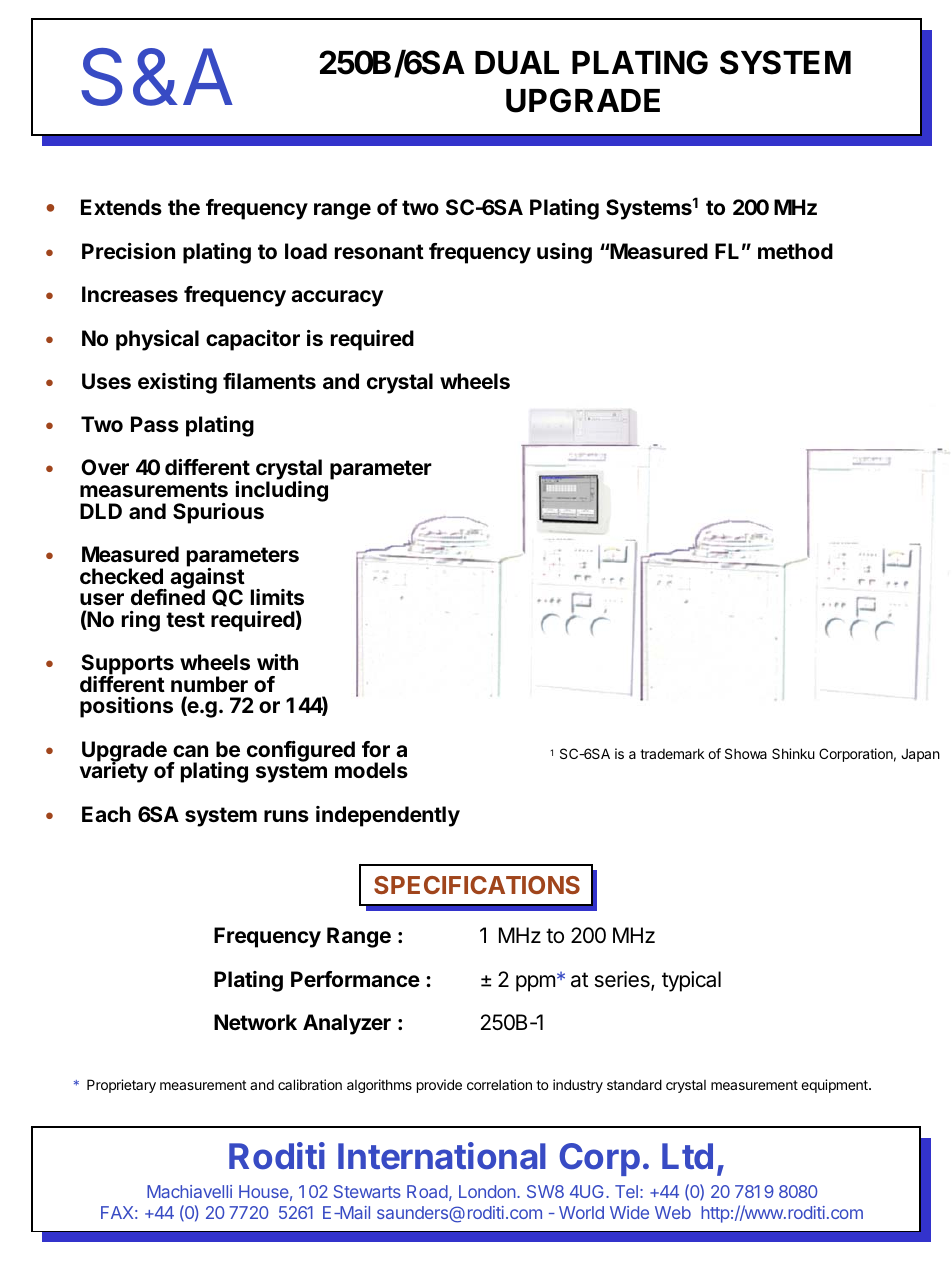 This screenshot has height=1268, width=952. Describe the element at coordinates (379, 251) in the screenshot. I see `resonant` at that location.
